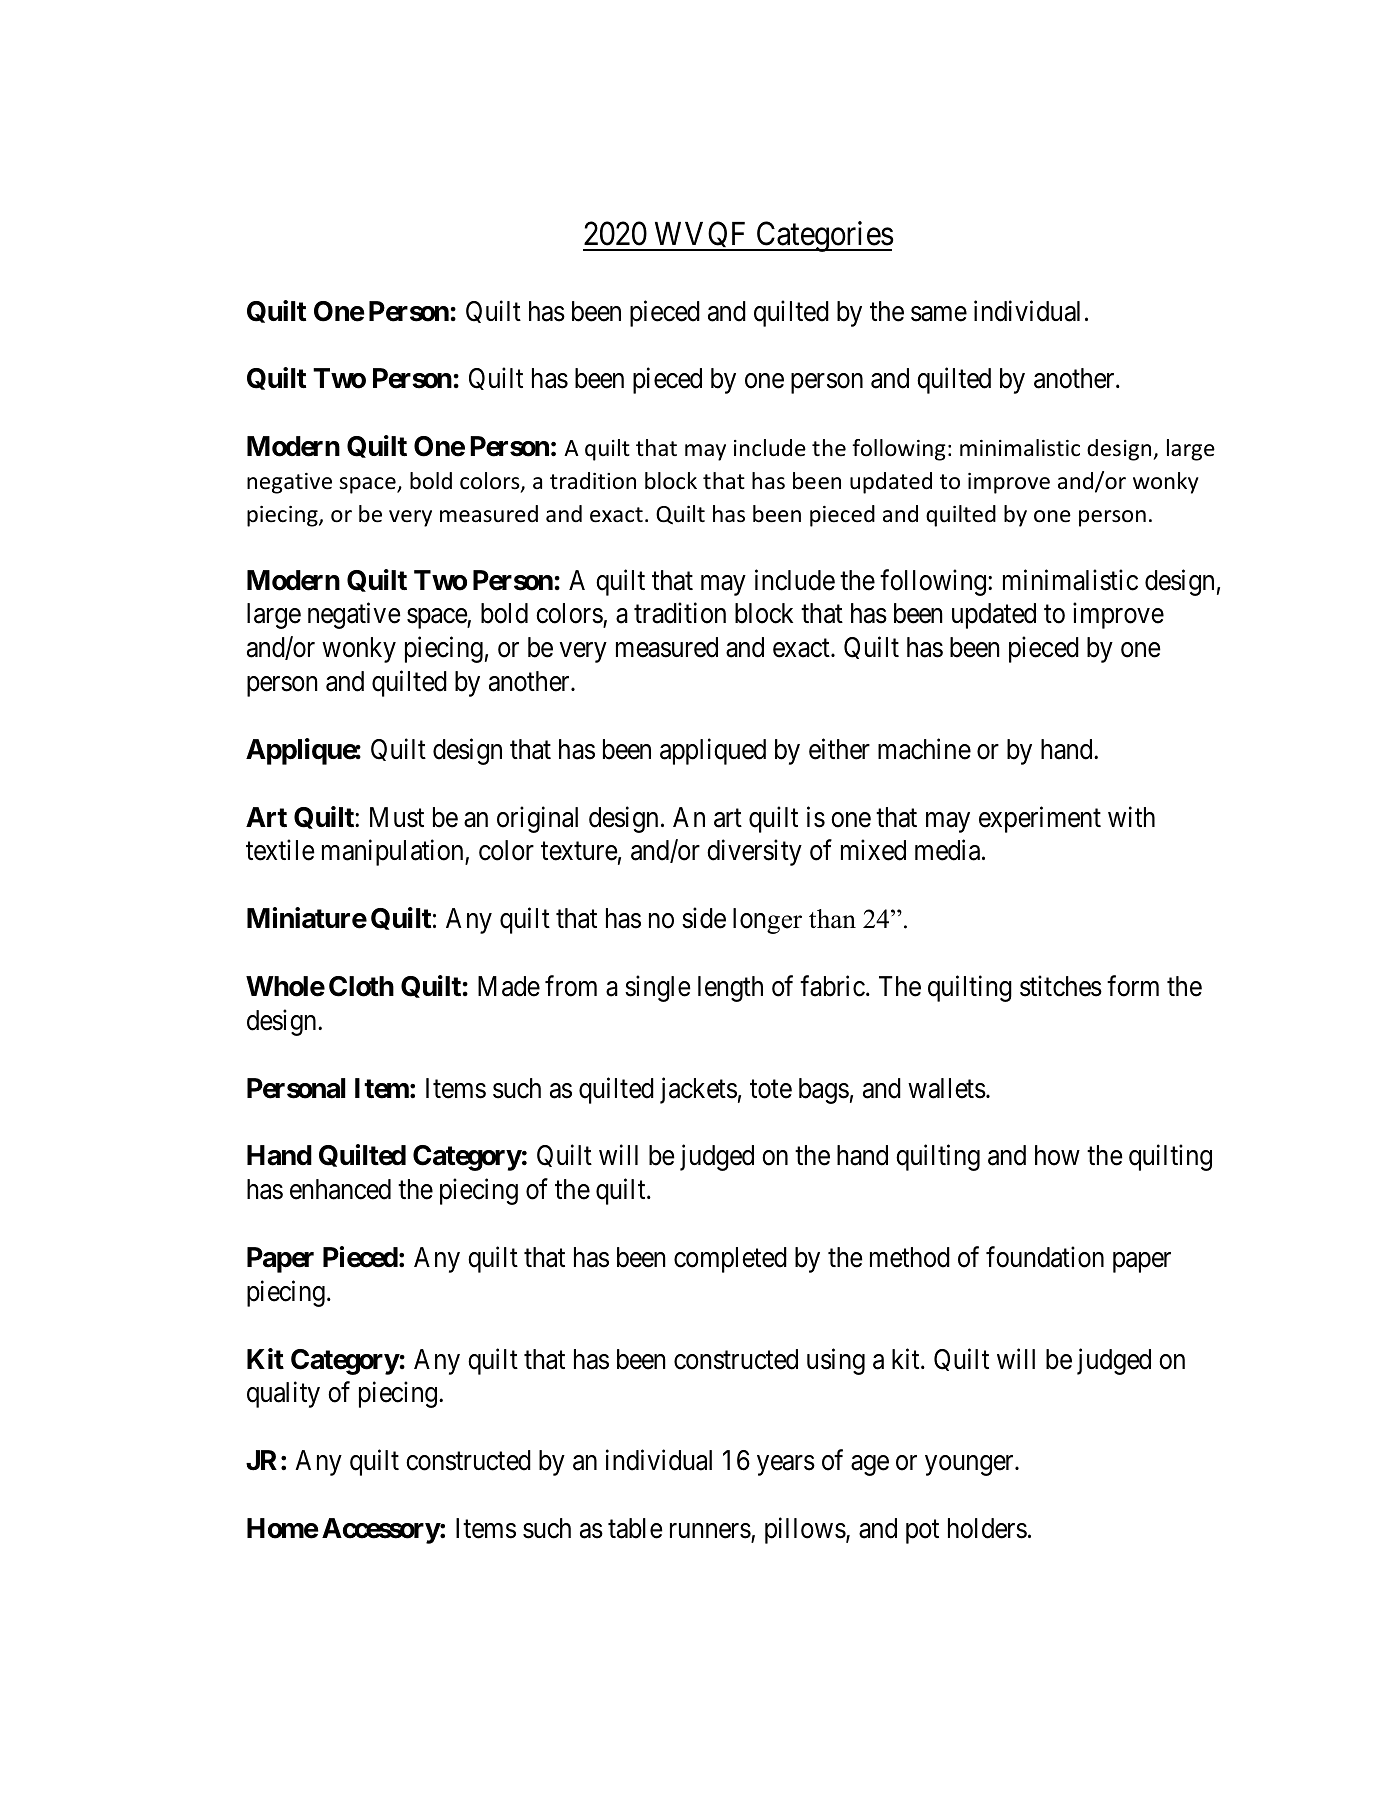 The width and height of the image is (1392, 1801). Describe the element at coordinates (939, 314) in the image. I see `same` at that location.
